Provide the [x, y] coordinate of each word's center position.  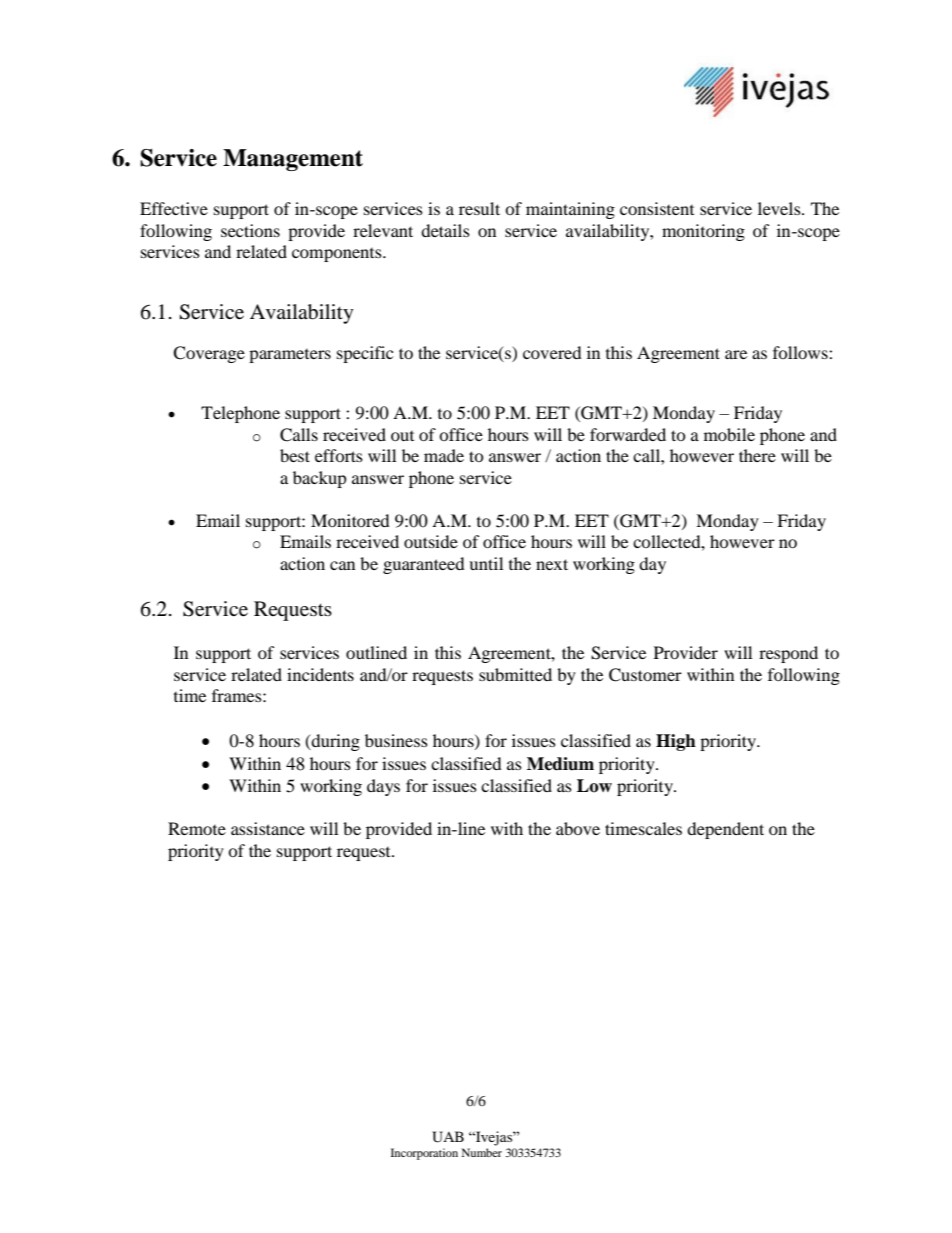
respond [788, 654]
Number [482, 1152]
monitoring [703, 232]
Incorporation [424, 1154]
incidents [320, 674]
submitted [515, 674]
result [479, 208]
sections [250, 230]
